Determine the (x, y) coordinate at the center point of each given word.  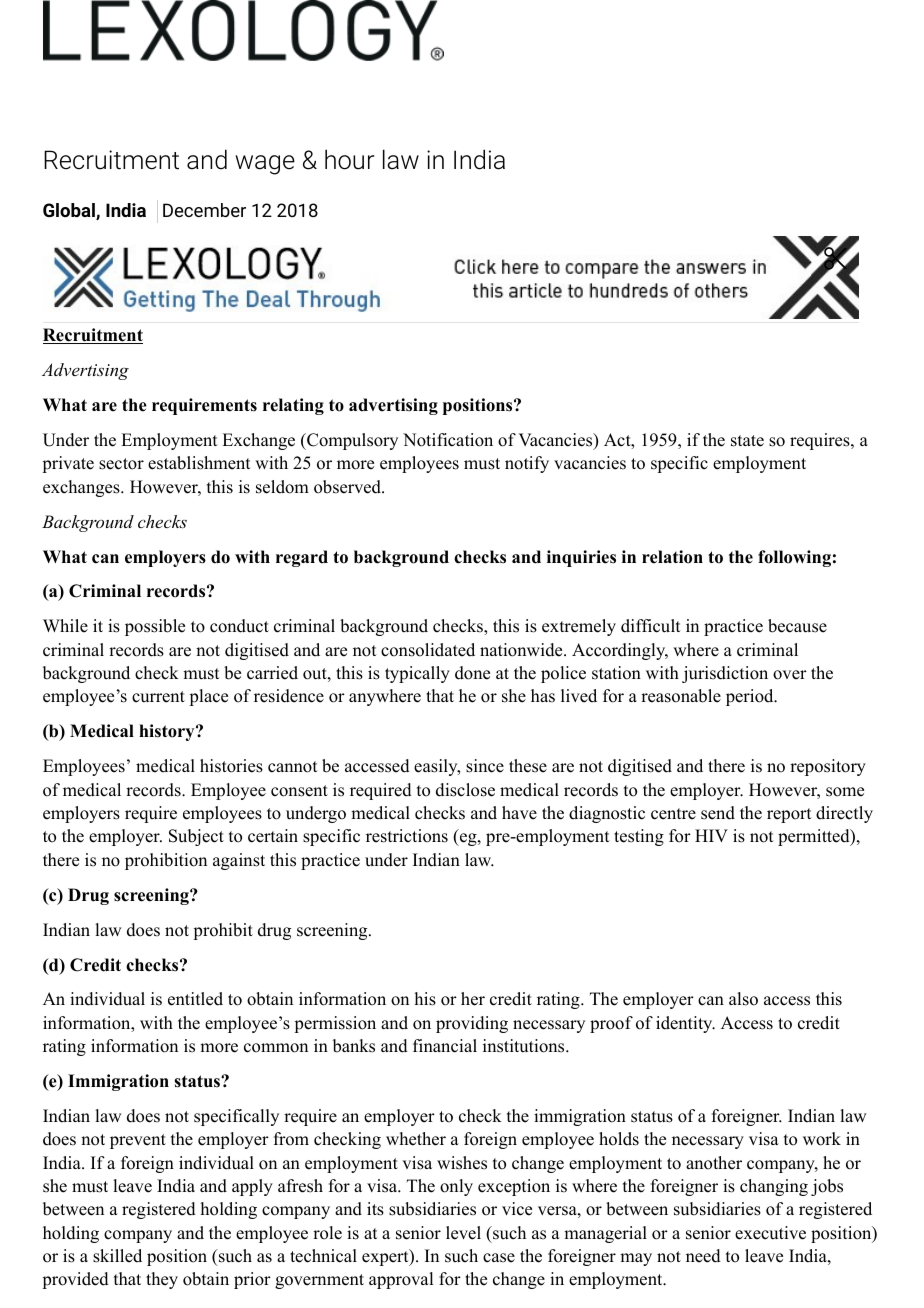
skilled (117, 1256)
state (747, 441)
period (750, 697)
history (168, 732)
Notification (448, 440)
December (204, 210)
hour (349, 159)
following (794, 558)
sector (121, 464)
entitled (195, 999)
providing (472, 1024)
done (472, 673)
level (463, 1233)
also (743, 999)
